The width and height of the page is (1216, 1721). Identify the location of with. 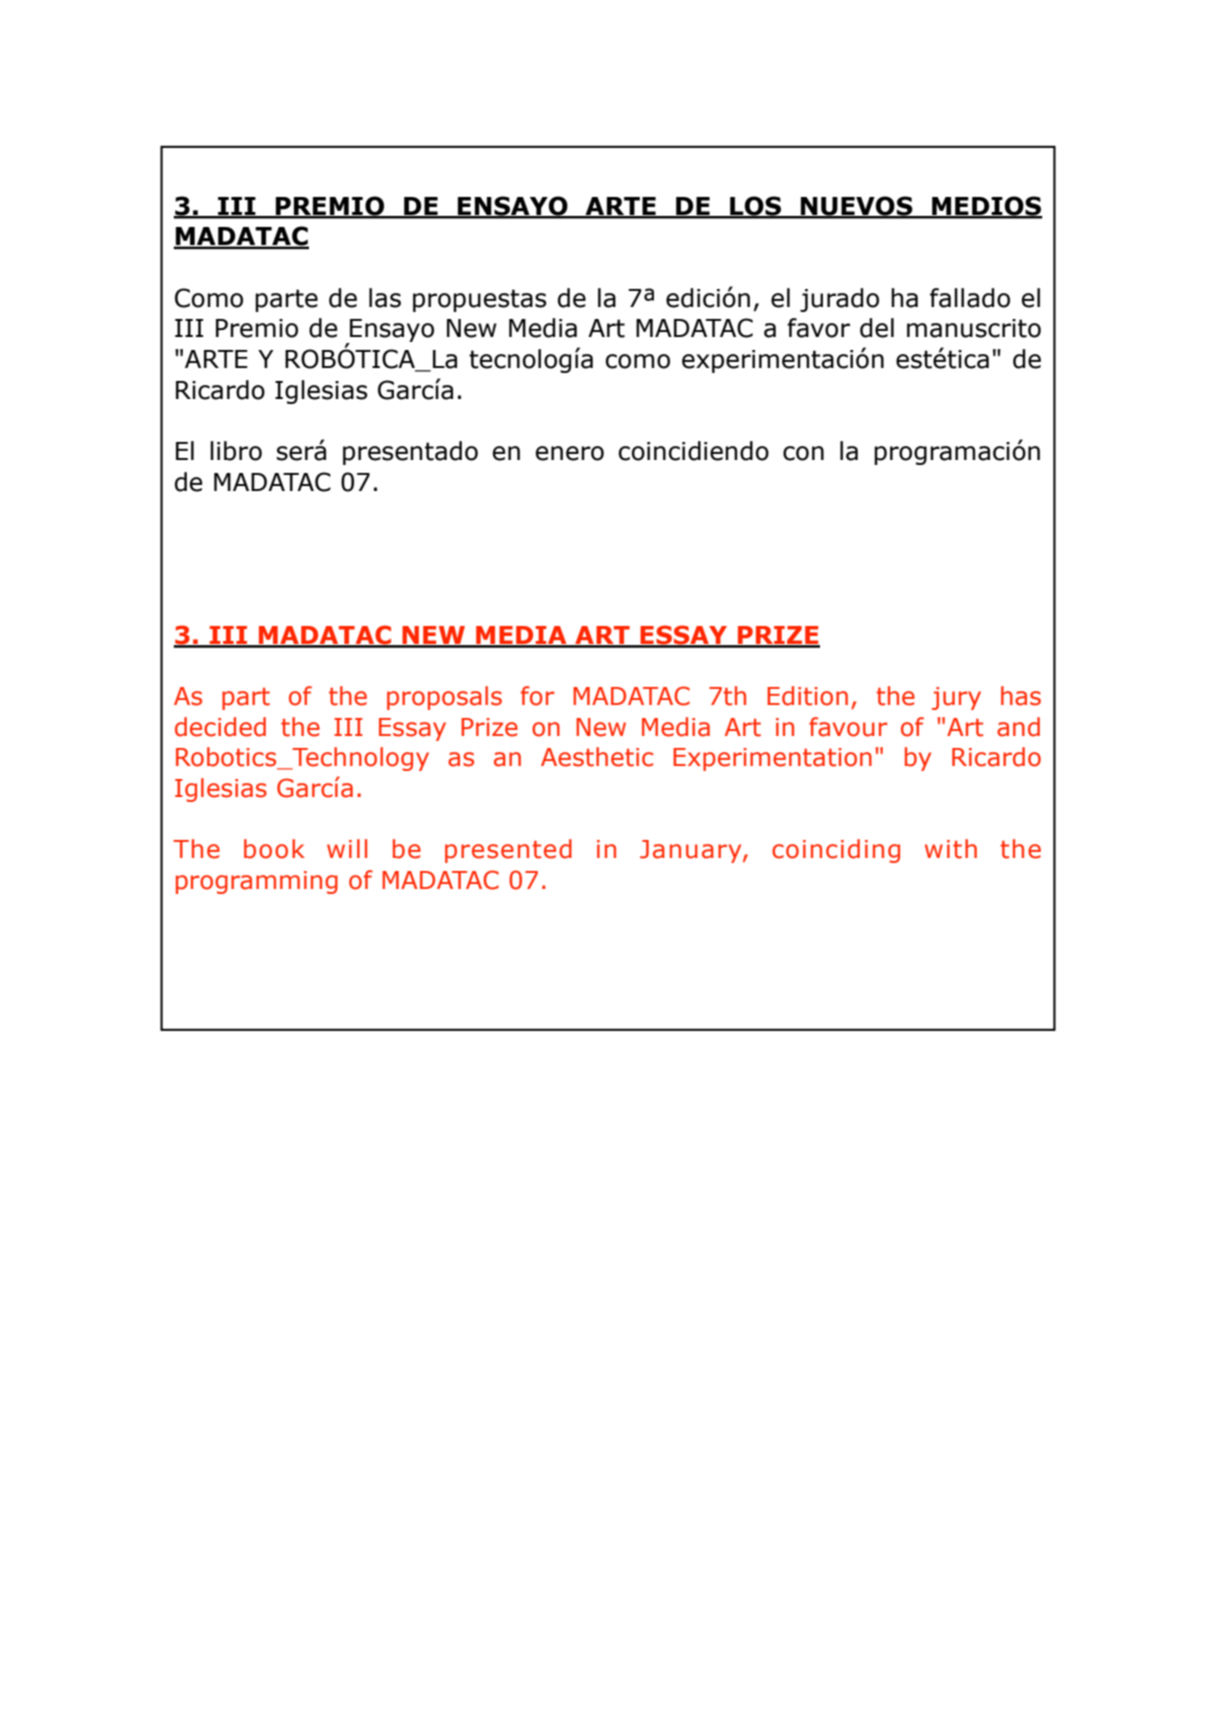
(951, 849).
